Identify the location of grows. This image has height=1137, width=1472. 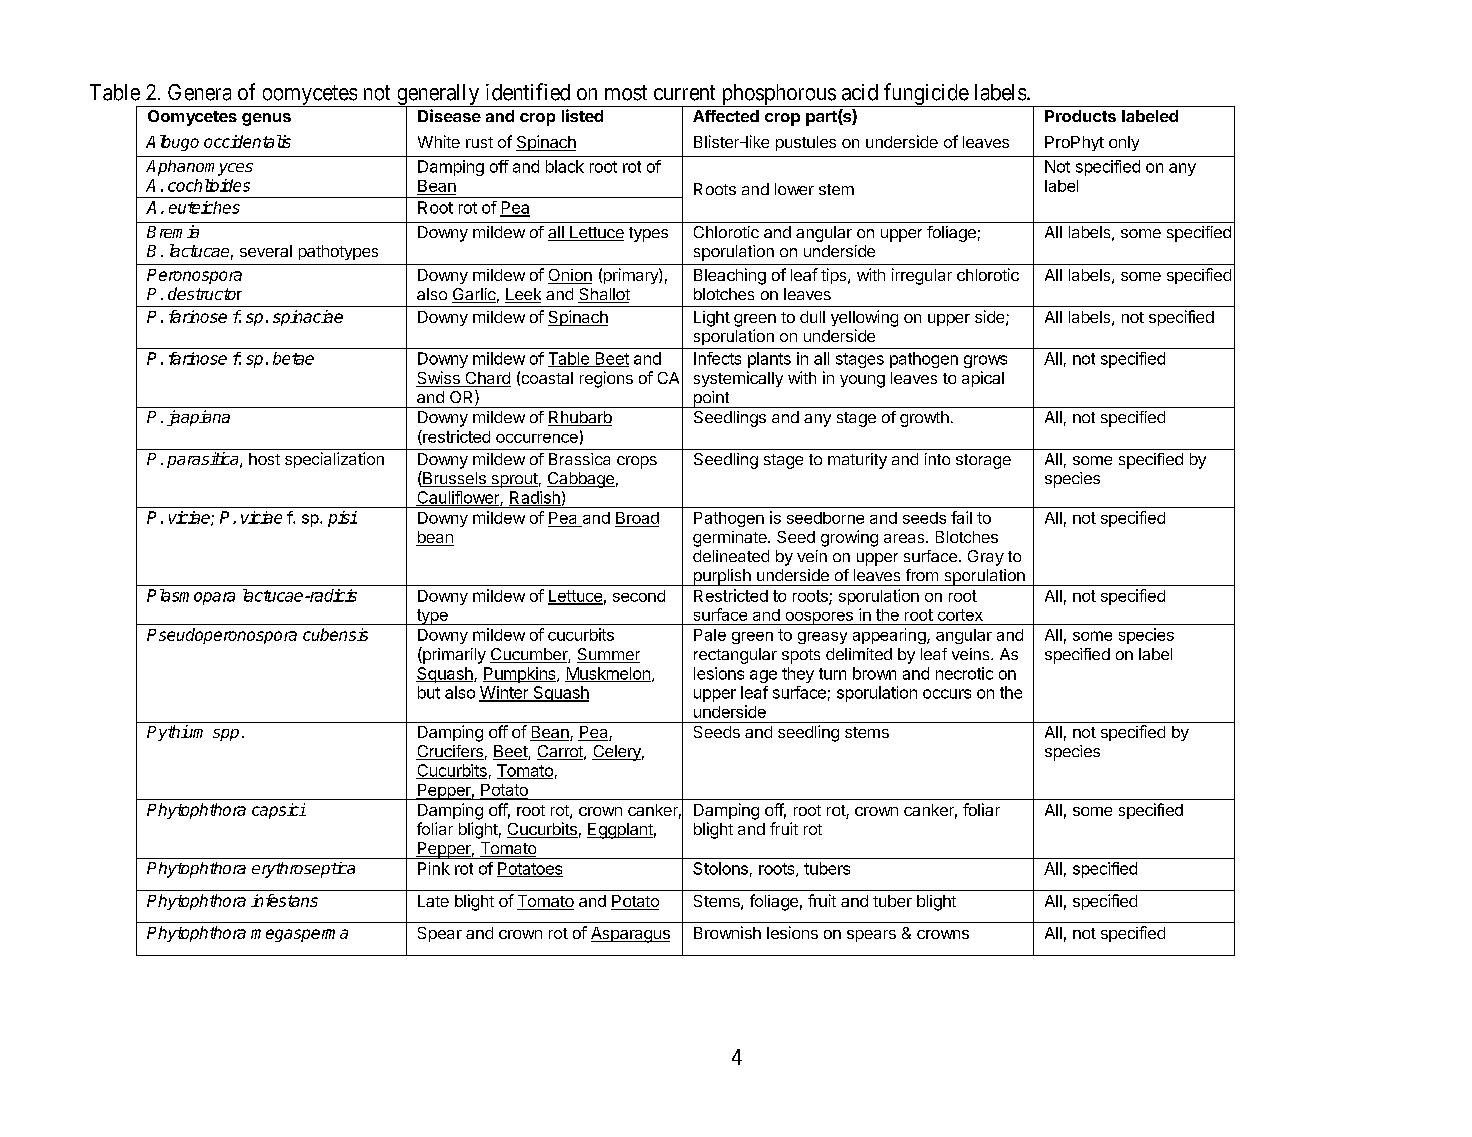
(985, 361).
